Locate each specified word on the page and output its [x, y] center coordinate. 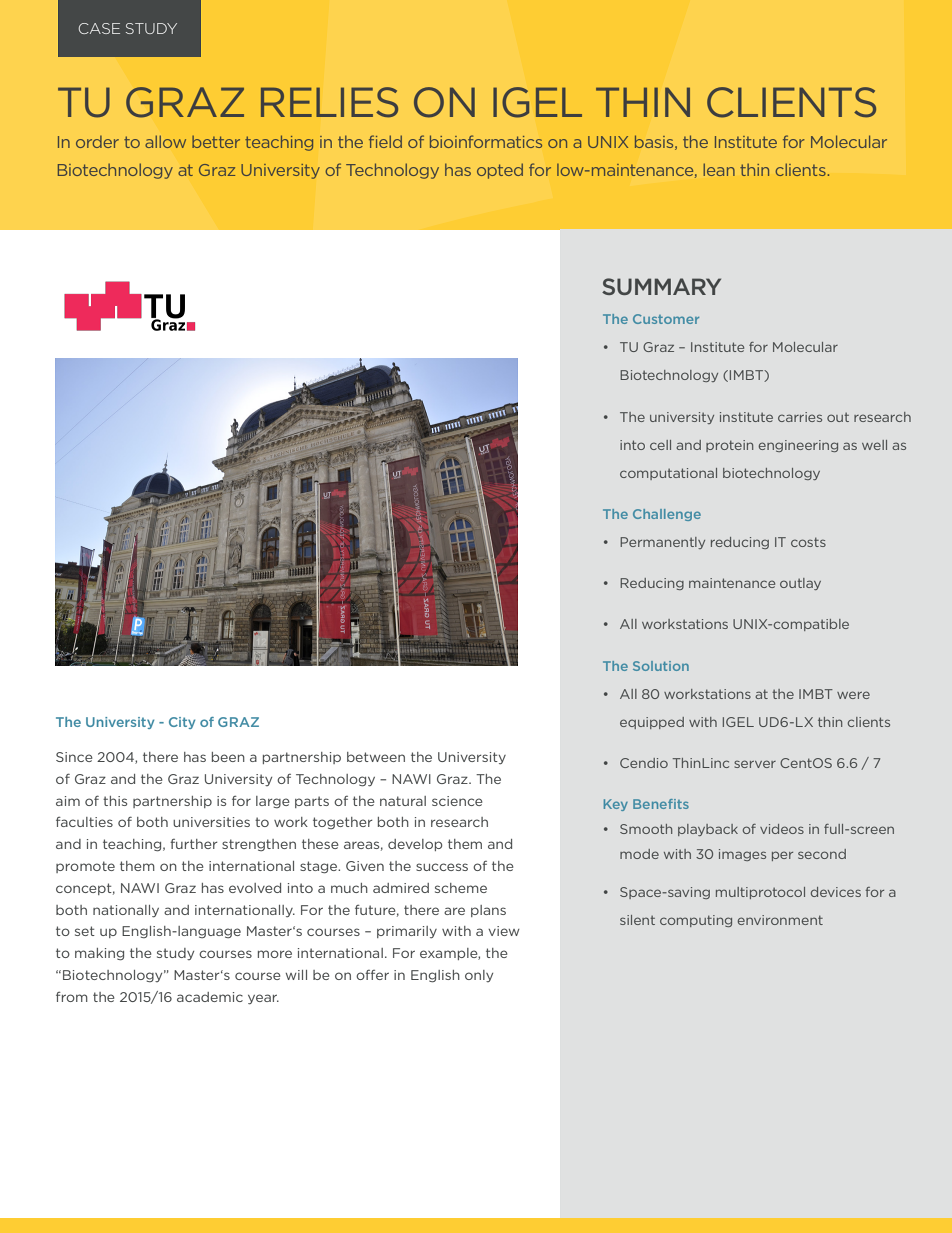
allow [165, 142]
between [376, 757]
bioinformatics [486, 141]
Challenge [667, 515]
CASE [99, 28]
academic [210, 997]
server [755, 764]
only [479, 976]
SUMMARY [661, 286]
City [182, 723]
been [228, 757]
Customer [666, 319]
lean [719, 170]
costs [808, 542]
